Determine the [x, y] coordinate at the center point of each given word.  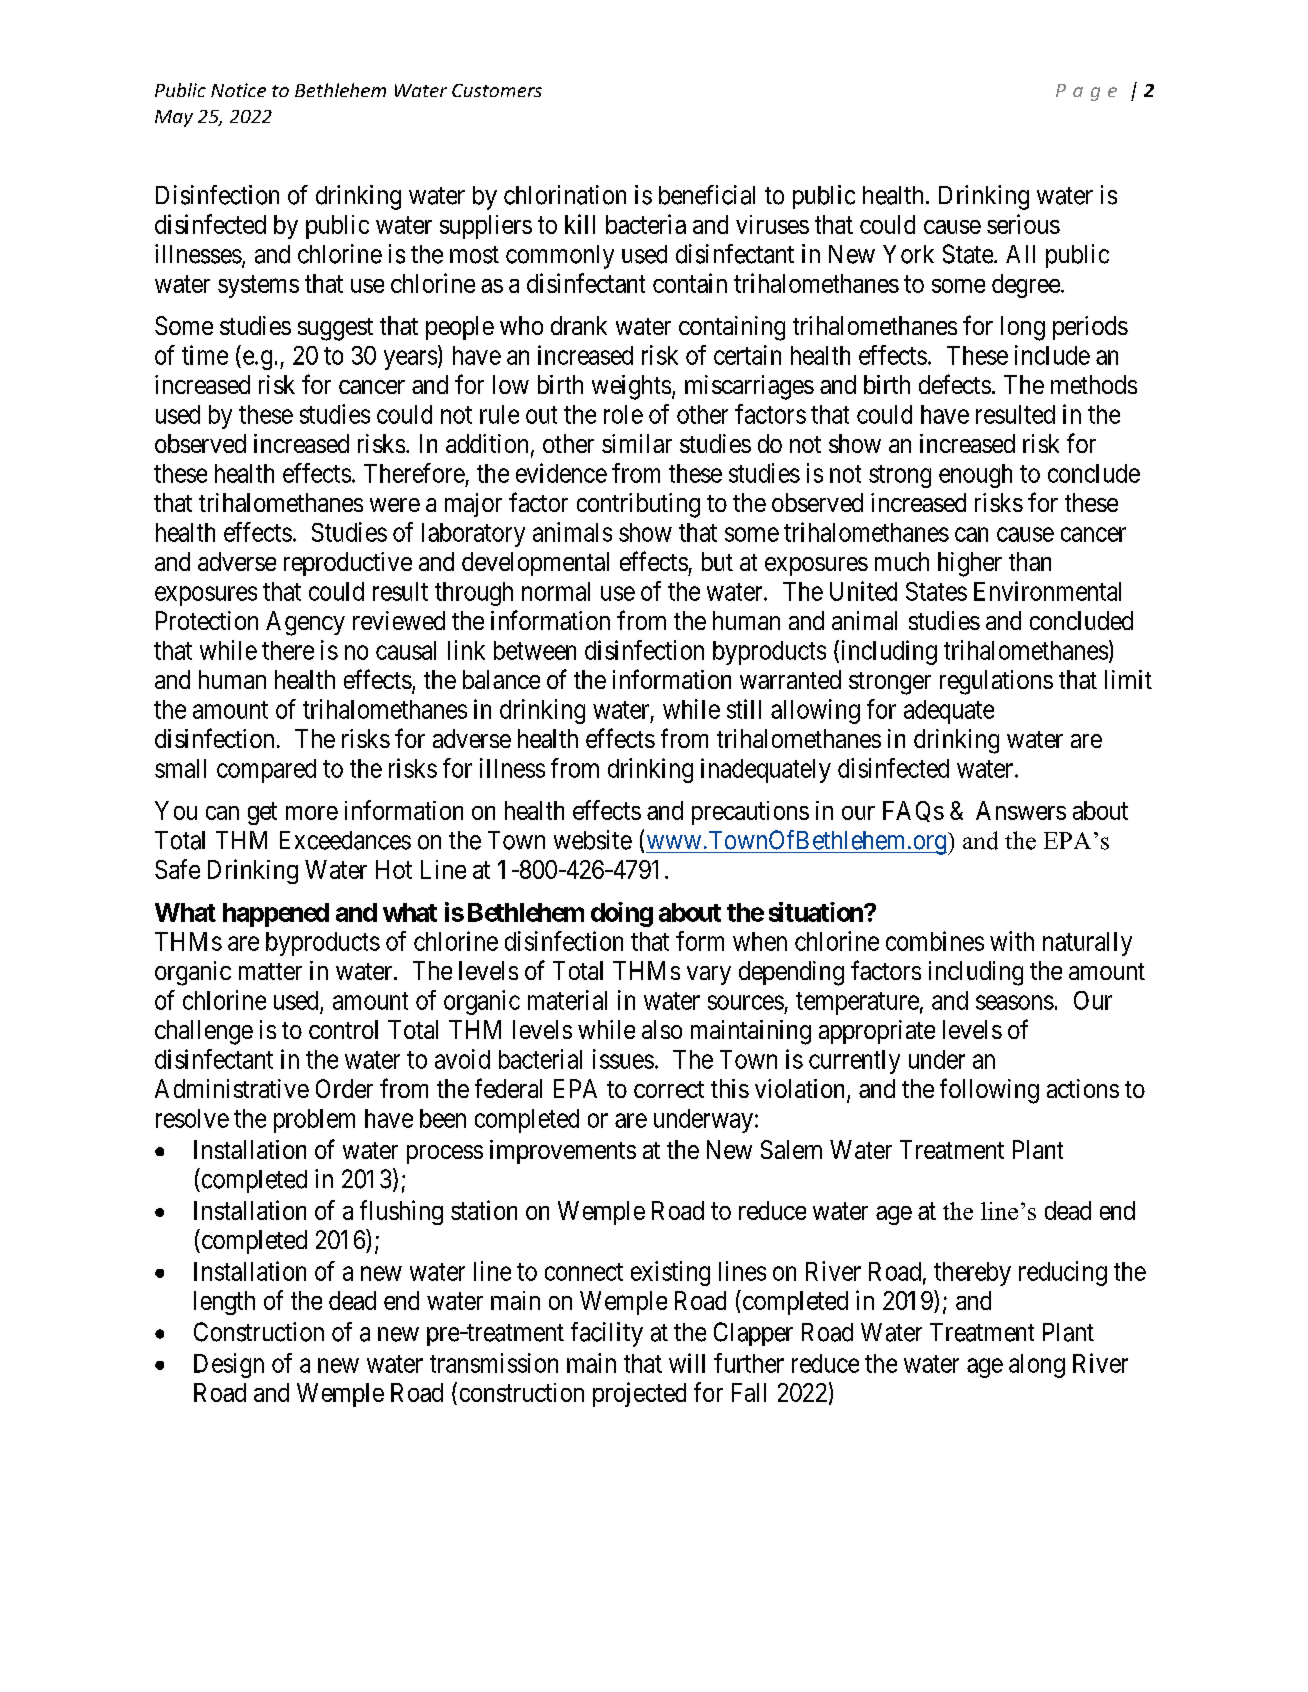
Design [229, 1365]
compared [266, 771]
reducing [1063, 1273]
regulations [996, 682]
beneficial [707, 195]
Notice [238, 90]
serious [1023, 224]
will [687, 1363]
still [744, 709]
